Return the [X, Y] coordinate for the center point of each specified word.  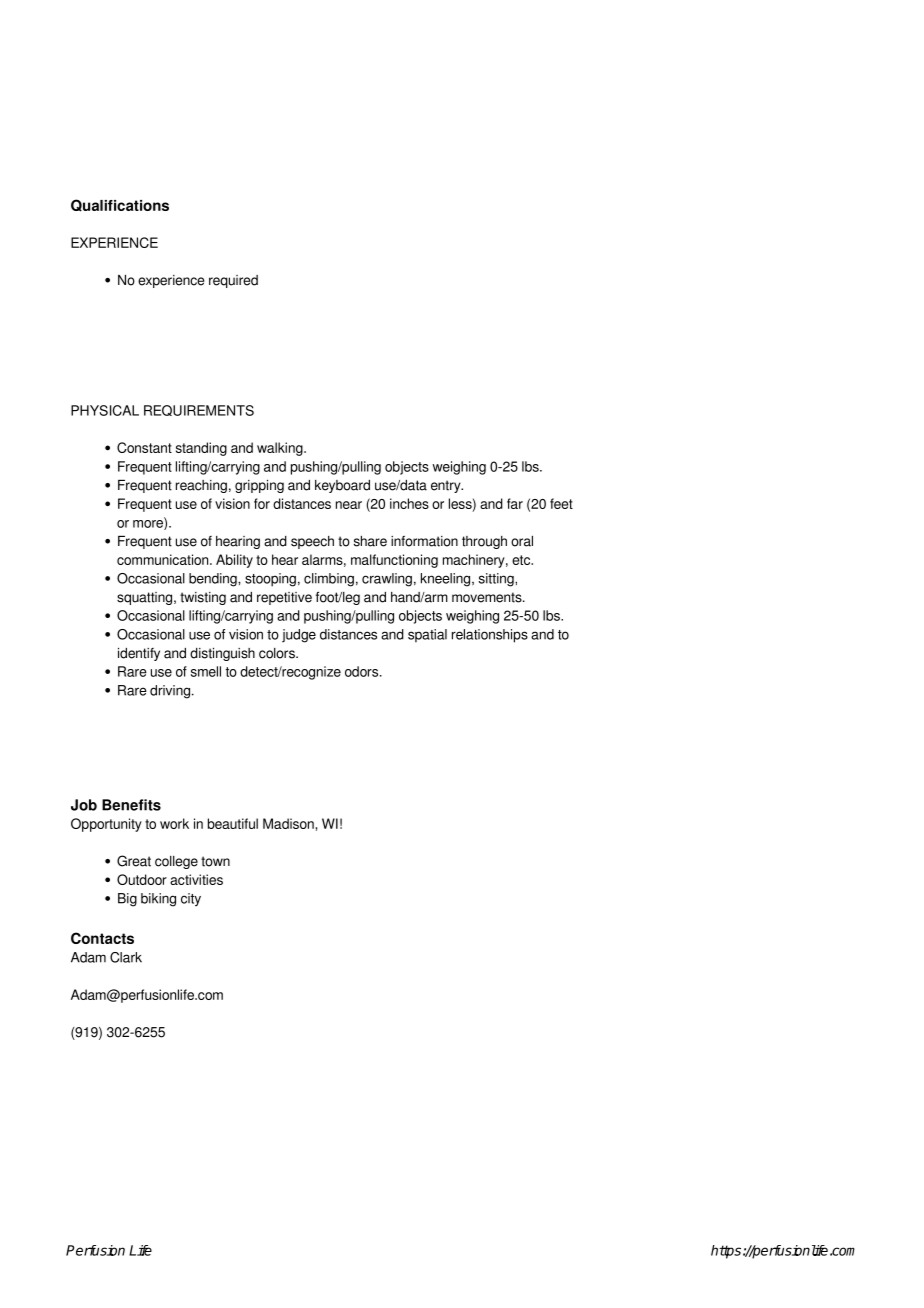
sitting [497, 580]
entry [447, 486]
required [233, 281]
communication [164, 559]
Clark [126, 957]
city [191, 899]
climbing [329, 580]
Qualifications [120, 205]
